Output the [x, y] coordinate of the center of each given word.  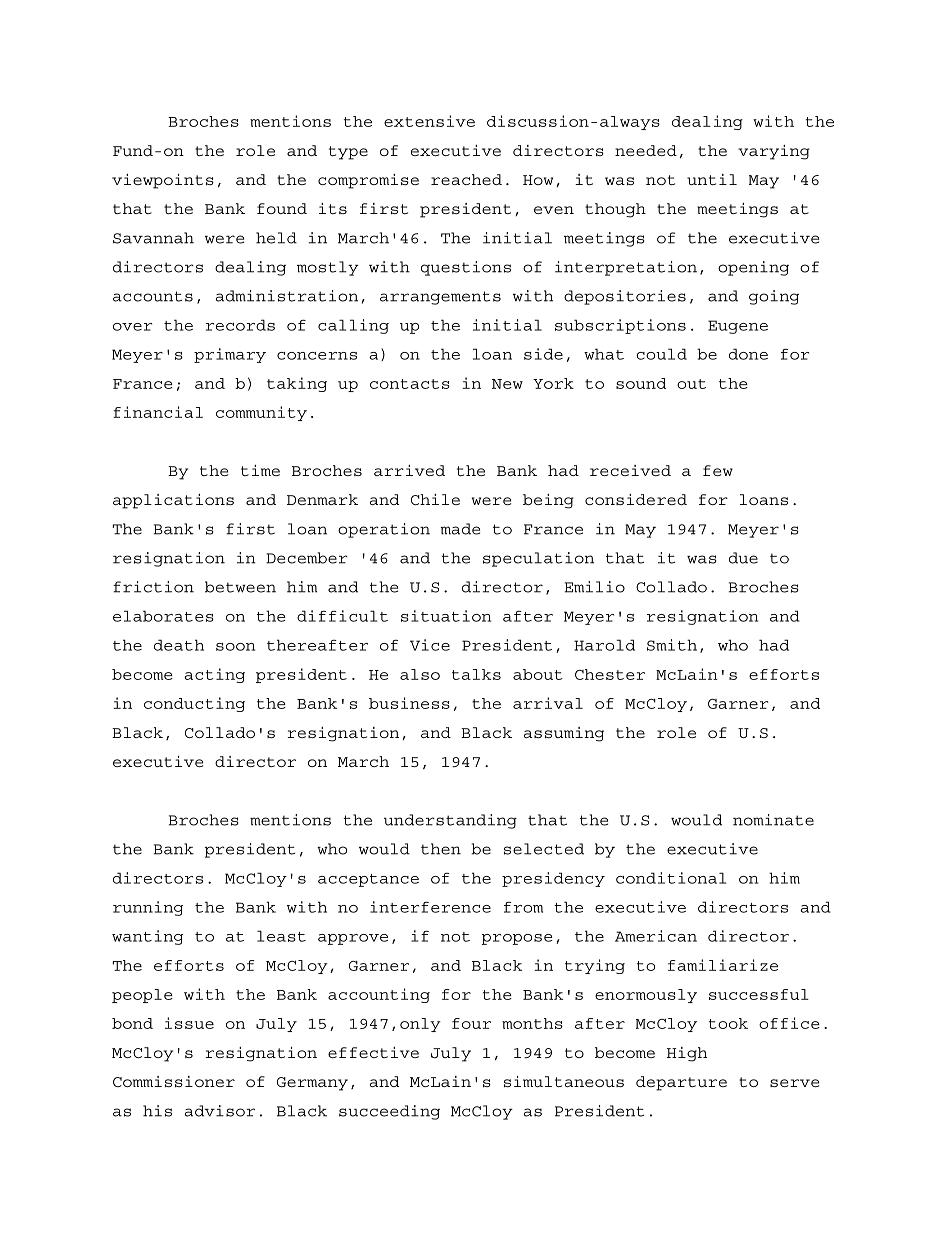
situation [446, 616]
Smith [672, 645]
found [282, 208]
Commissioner [174, 1081]
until [712, 179]
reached [466, 179]
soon [235, 647]
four [471, 1023]
